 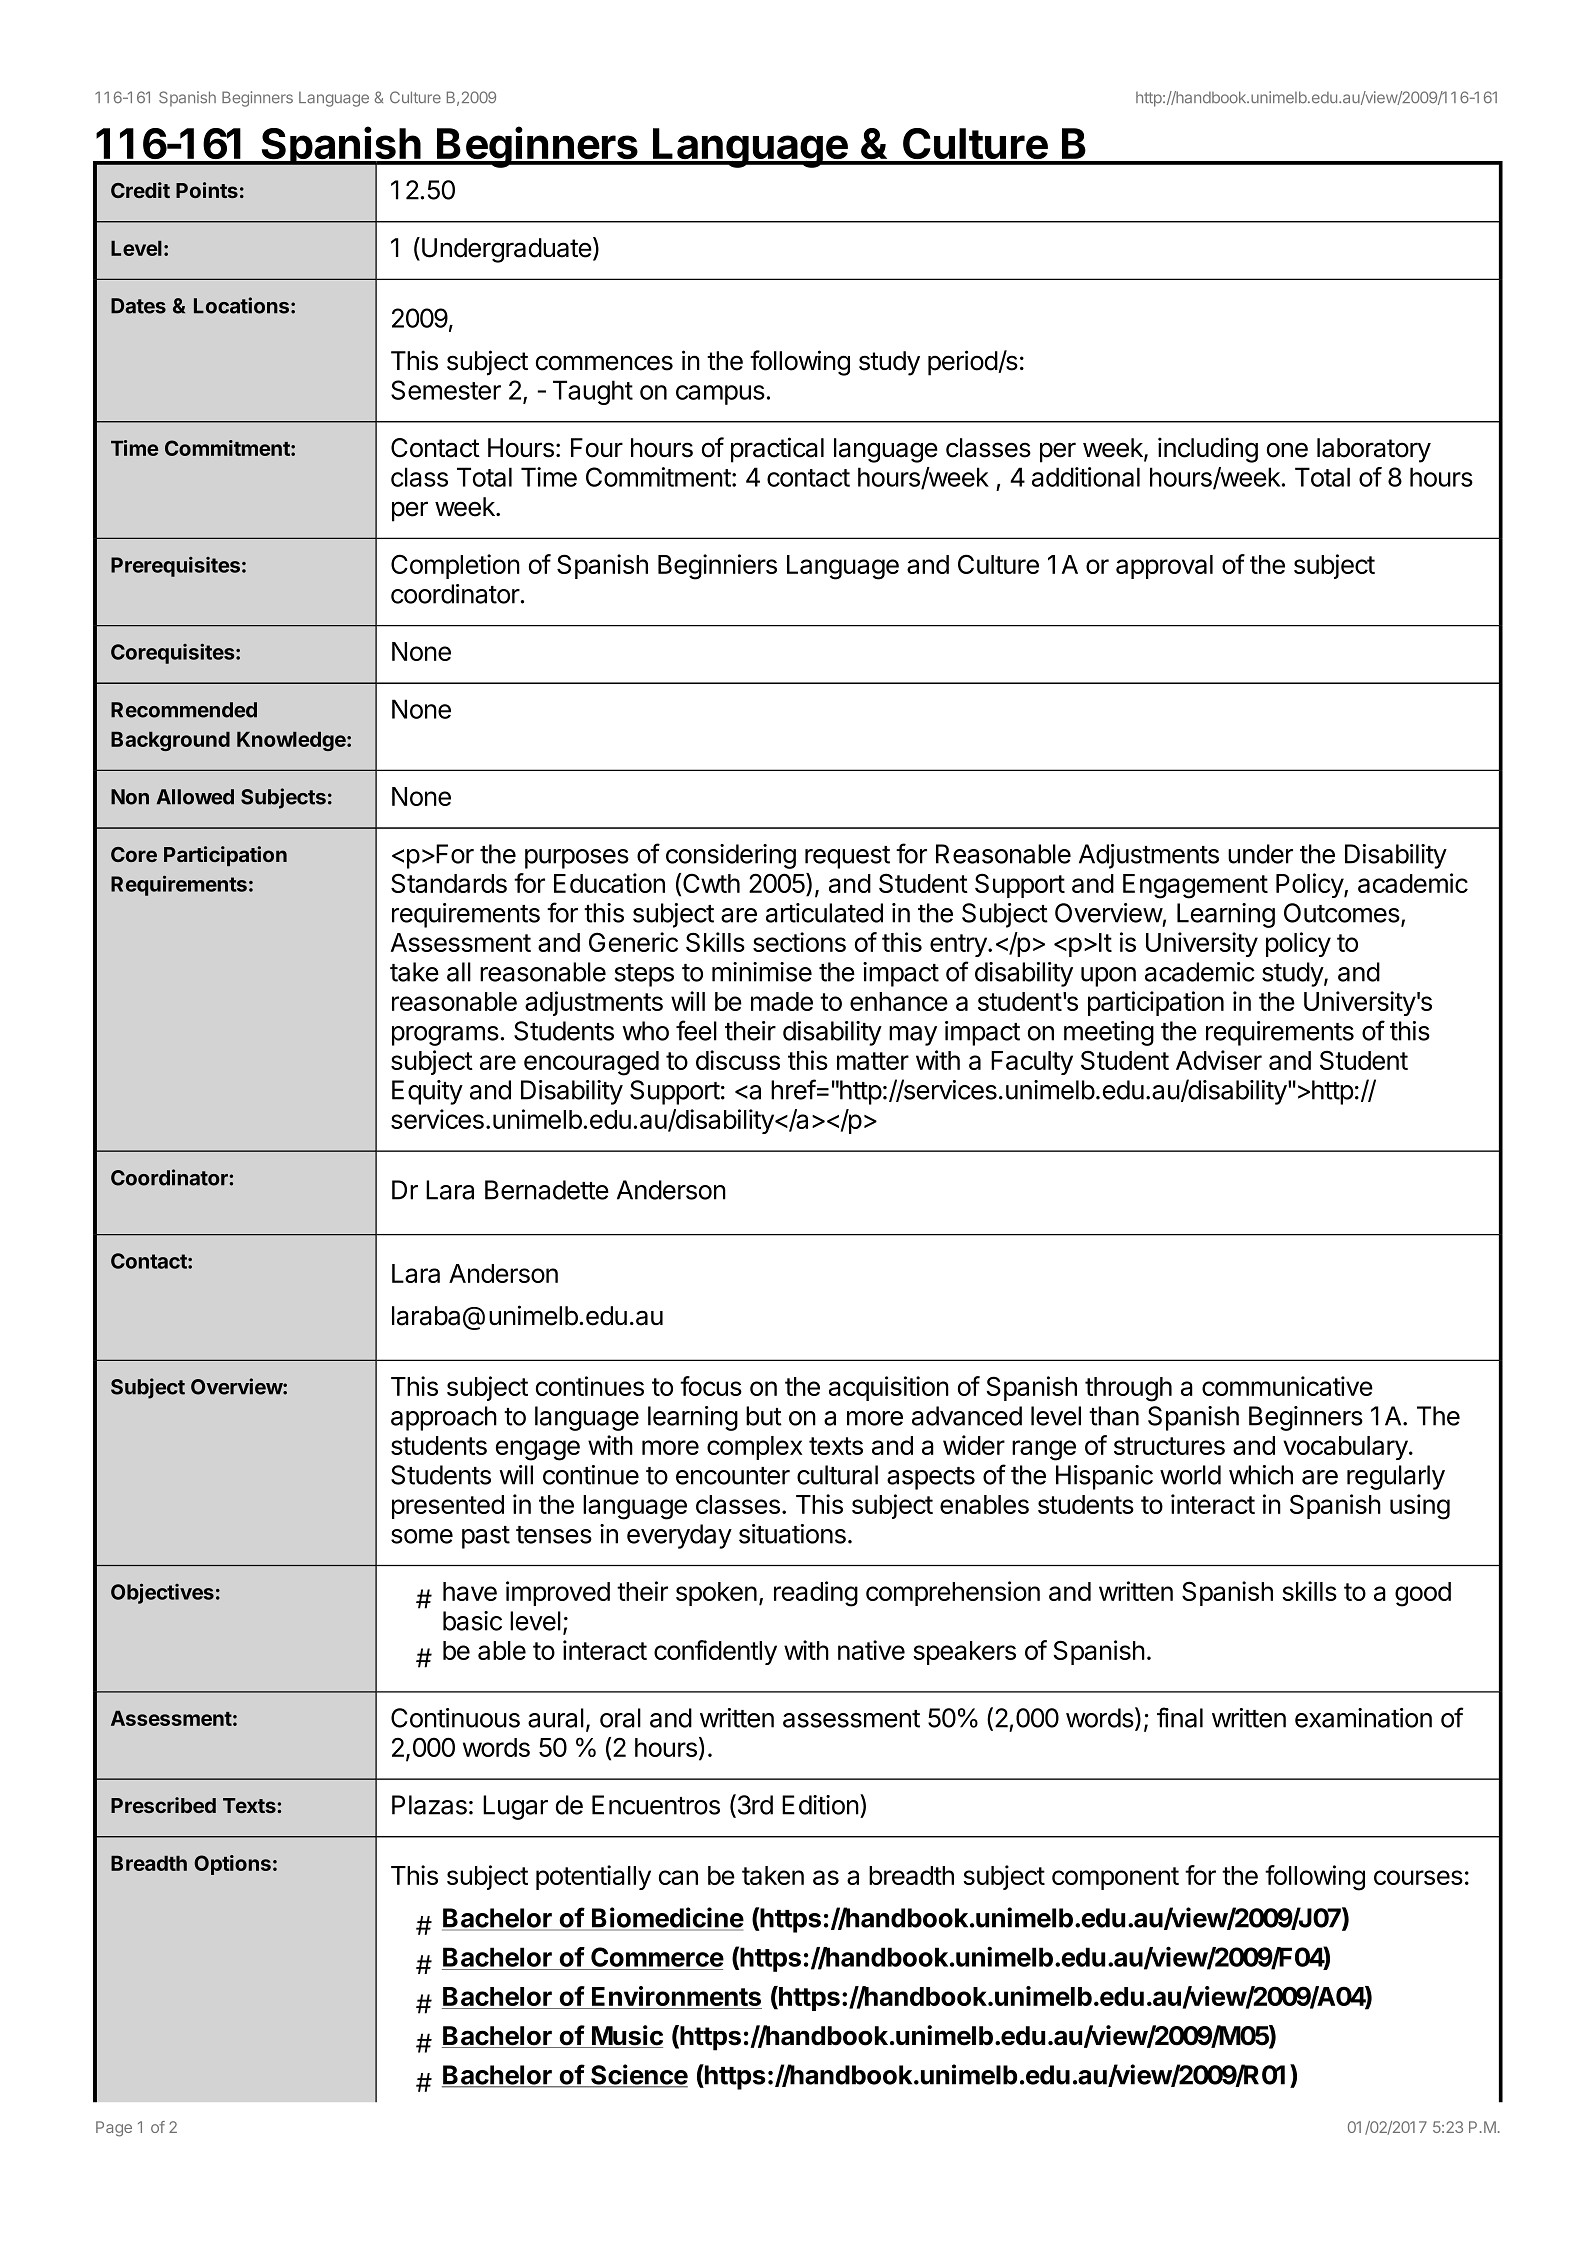 I want to click on Outcomes, so click(x=1343, y=914).
